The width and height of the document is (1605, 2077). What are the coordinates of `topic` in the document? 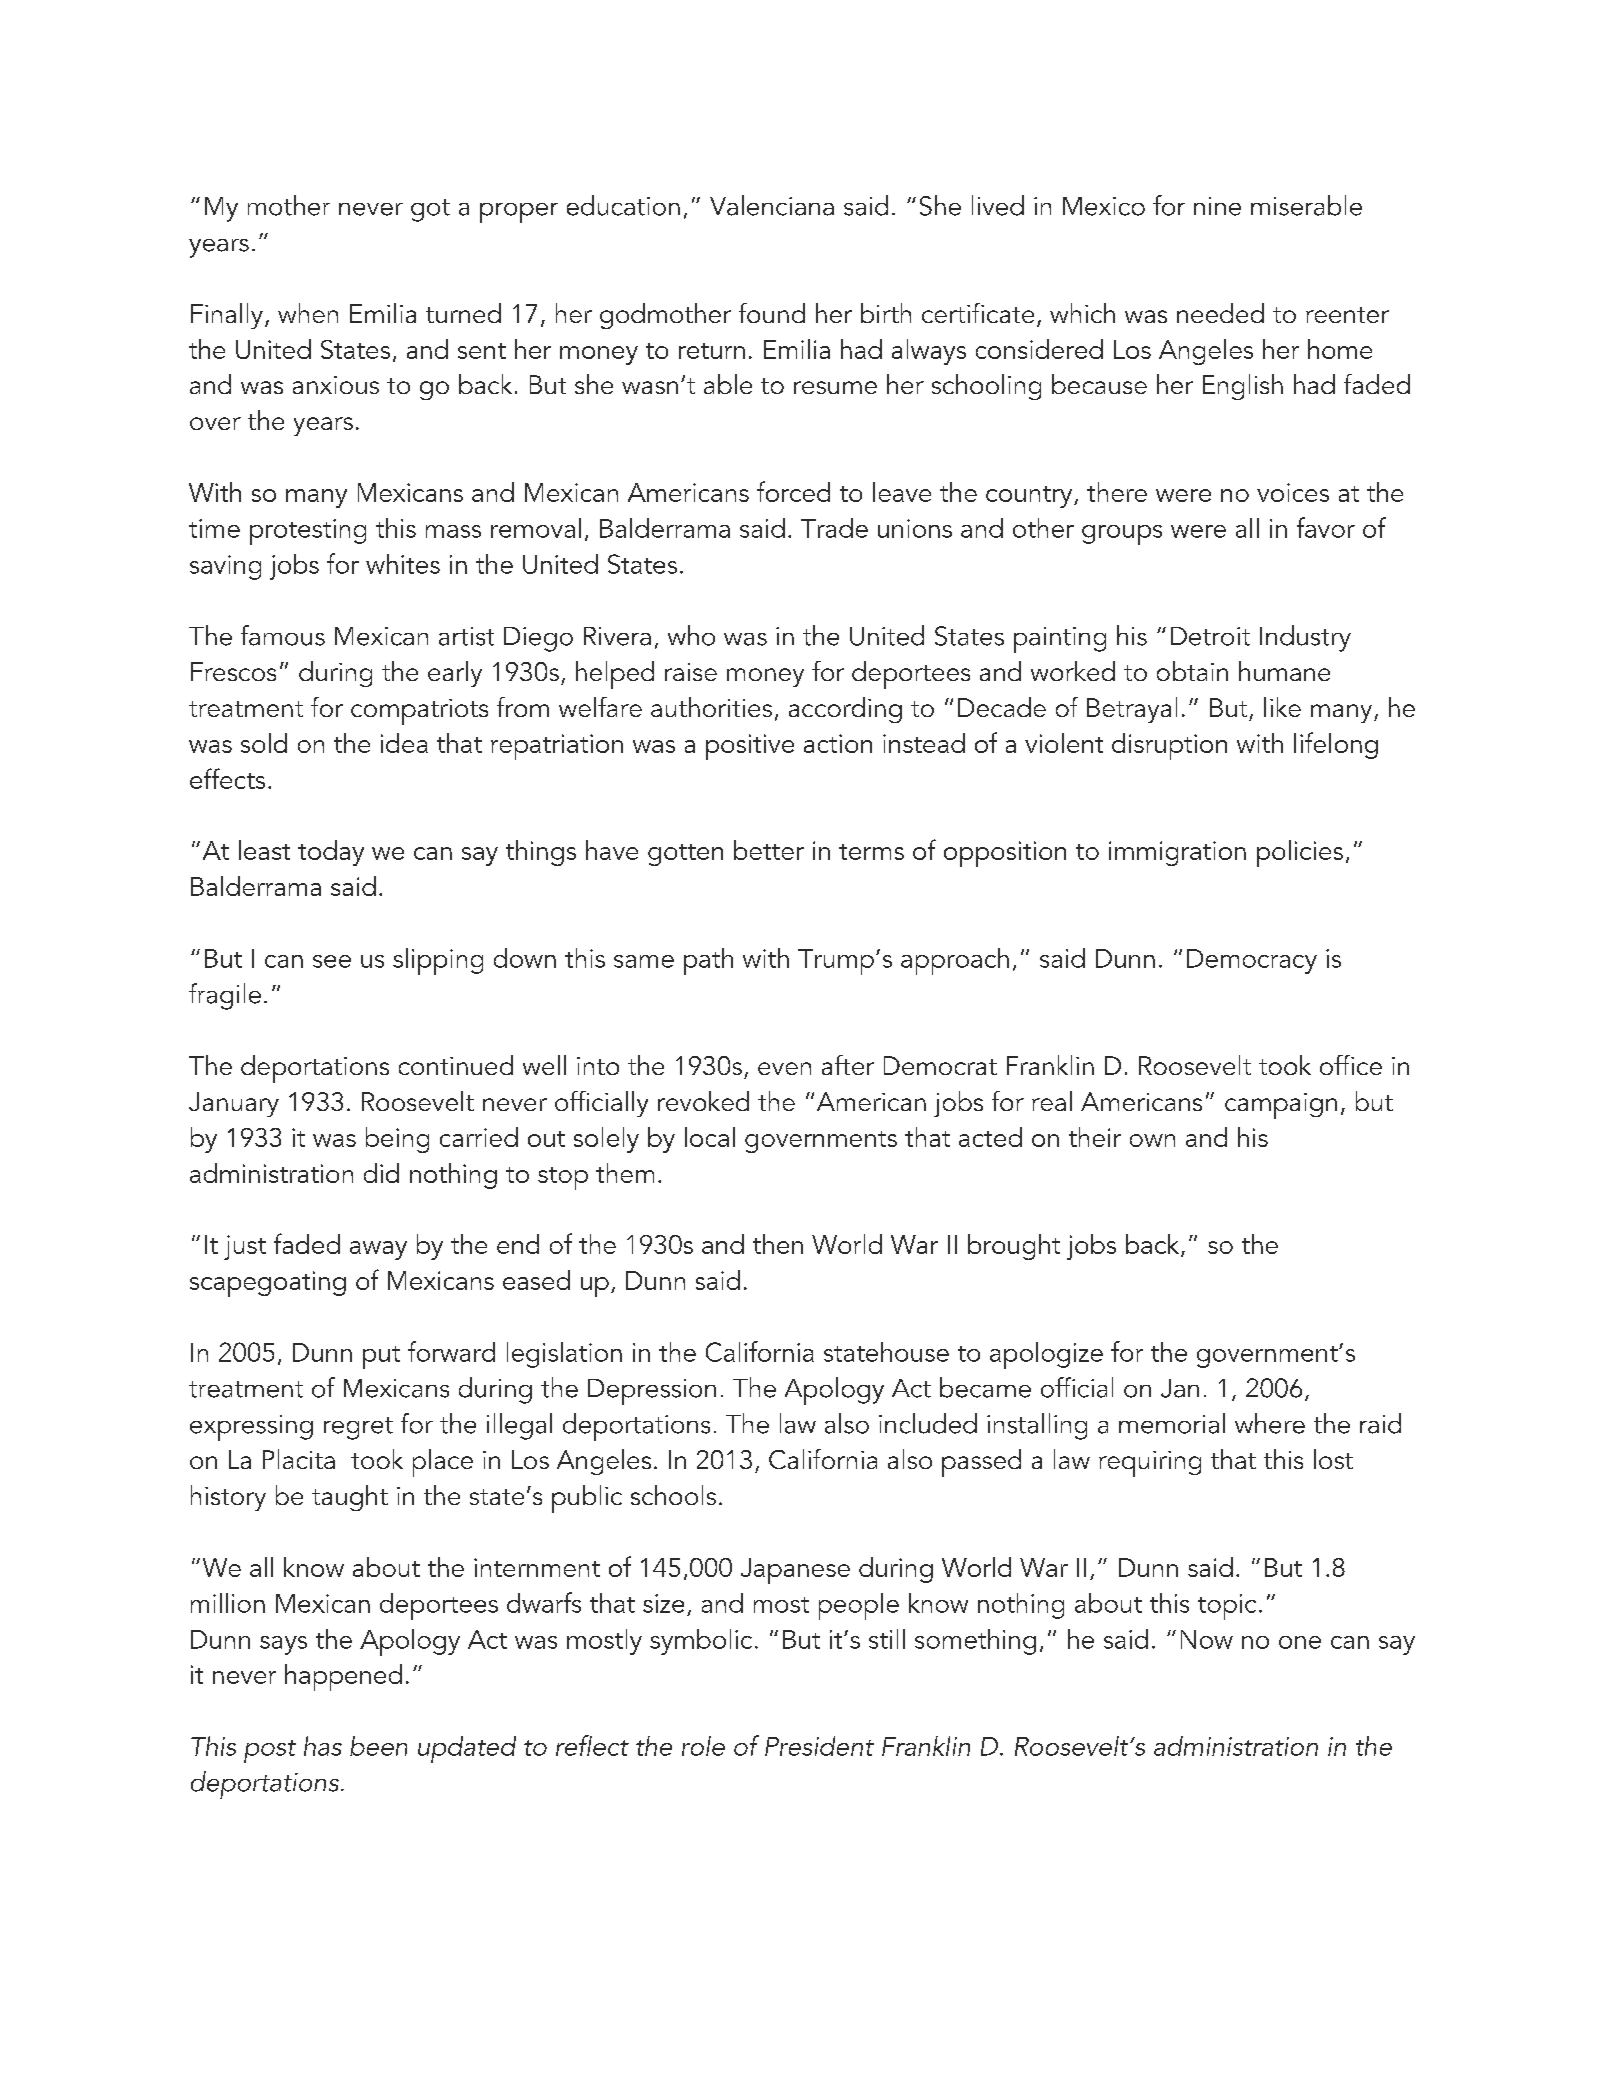 It's located at (1227, 1607).
